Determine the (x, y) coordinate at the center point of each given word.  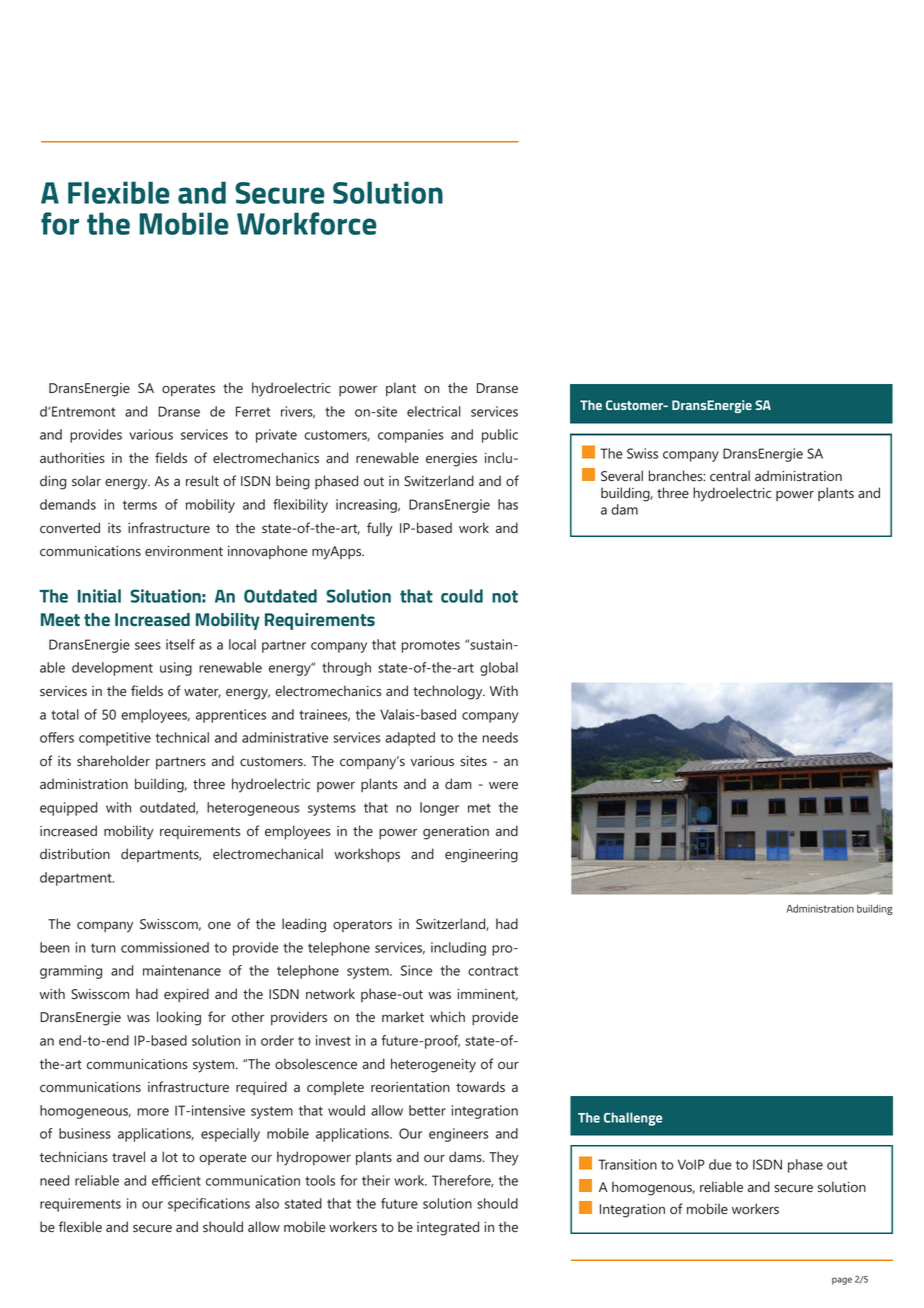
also (267, 1203)
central (730, 476)
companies (411, 436)
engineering (481, 856)
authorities (72, 458)
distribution (75, 854)
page (842, 1281)
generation (456, 833)
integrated (448, 1228)
